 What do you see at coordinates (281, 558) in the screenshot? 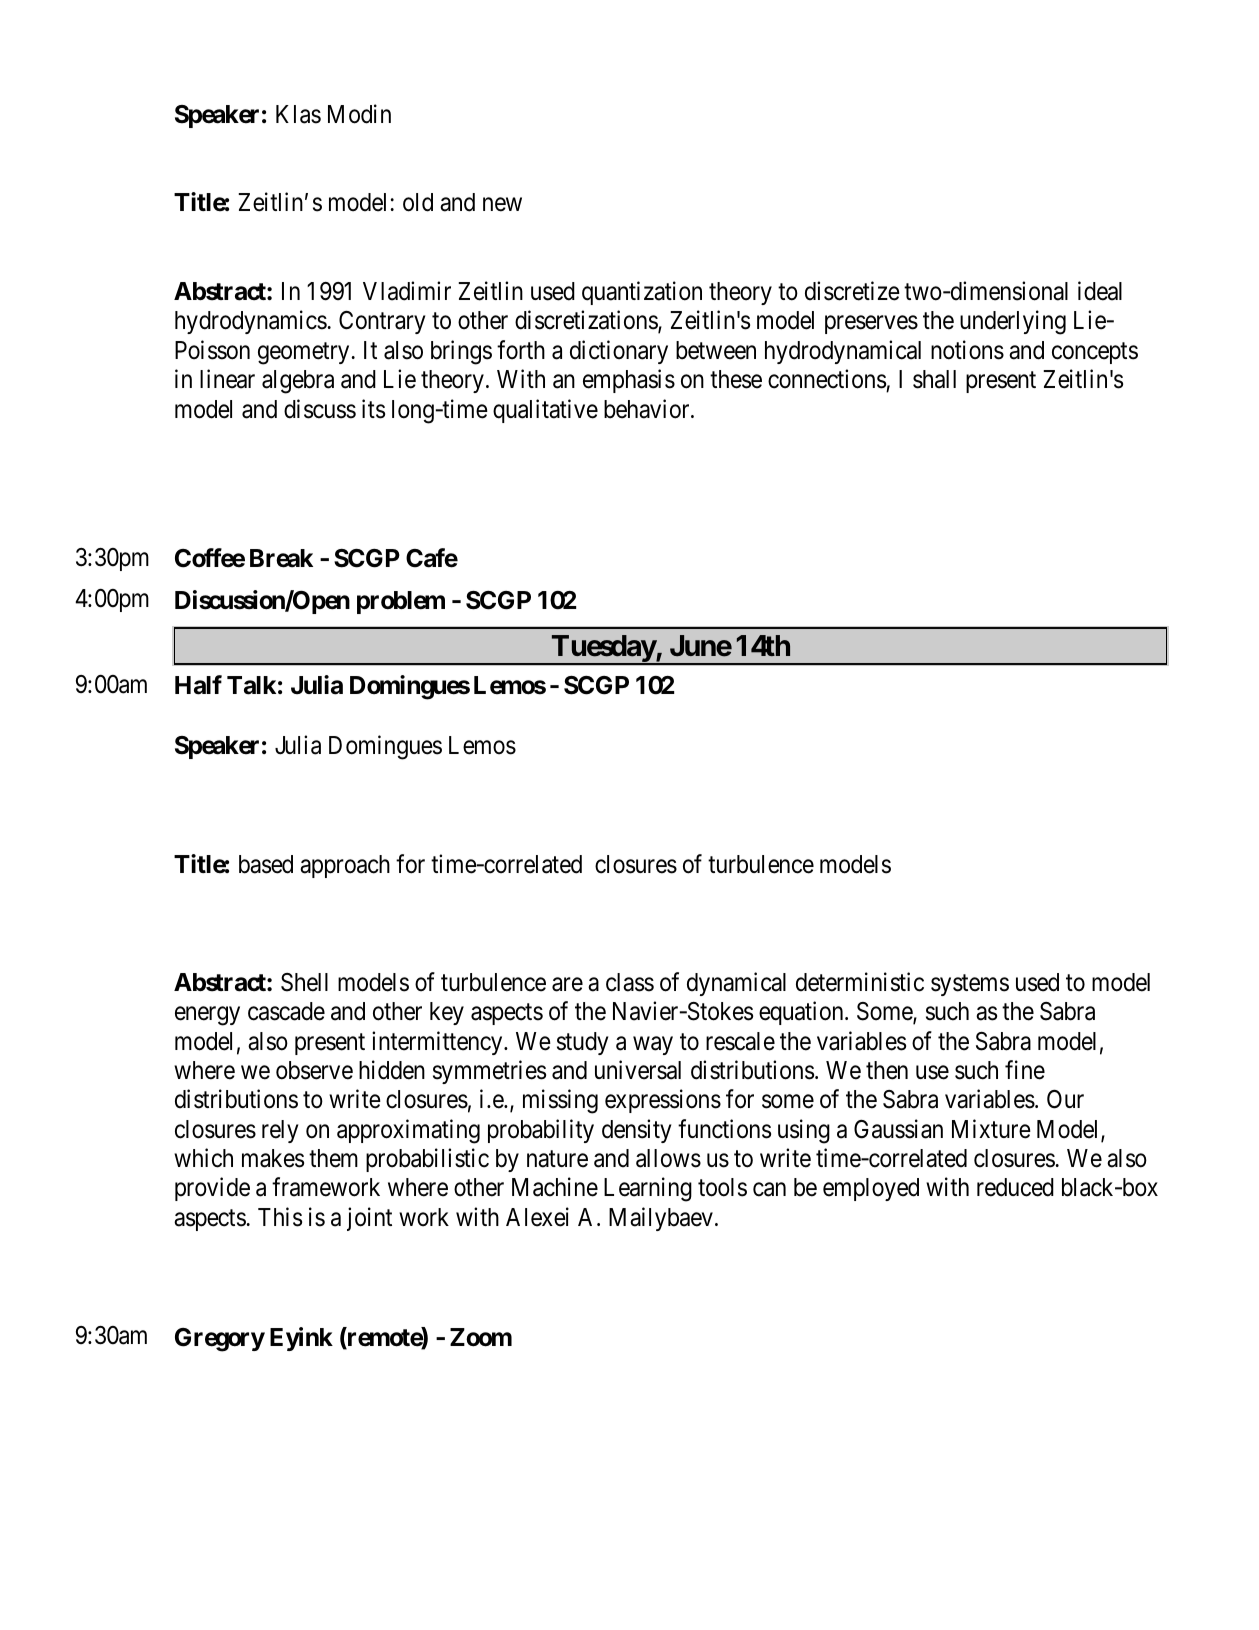
I see `Break` at bounding box center [281, 558].
